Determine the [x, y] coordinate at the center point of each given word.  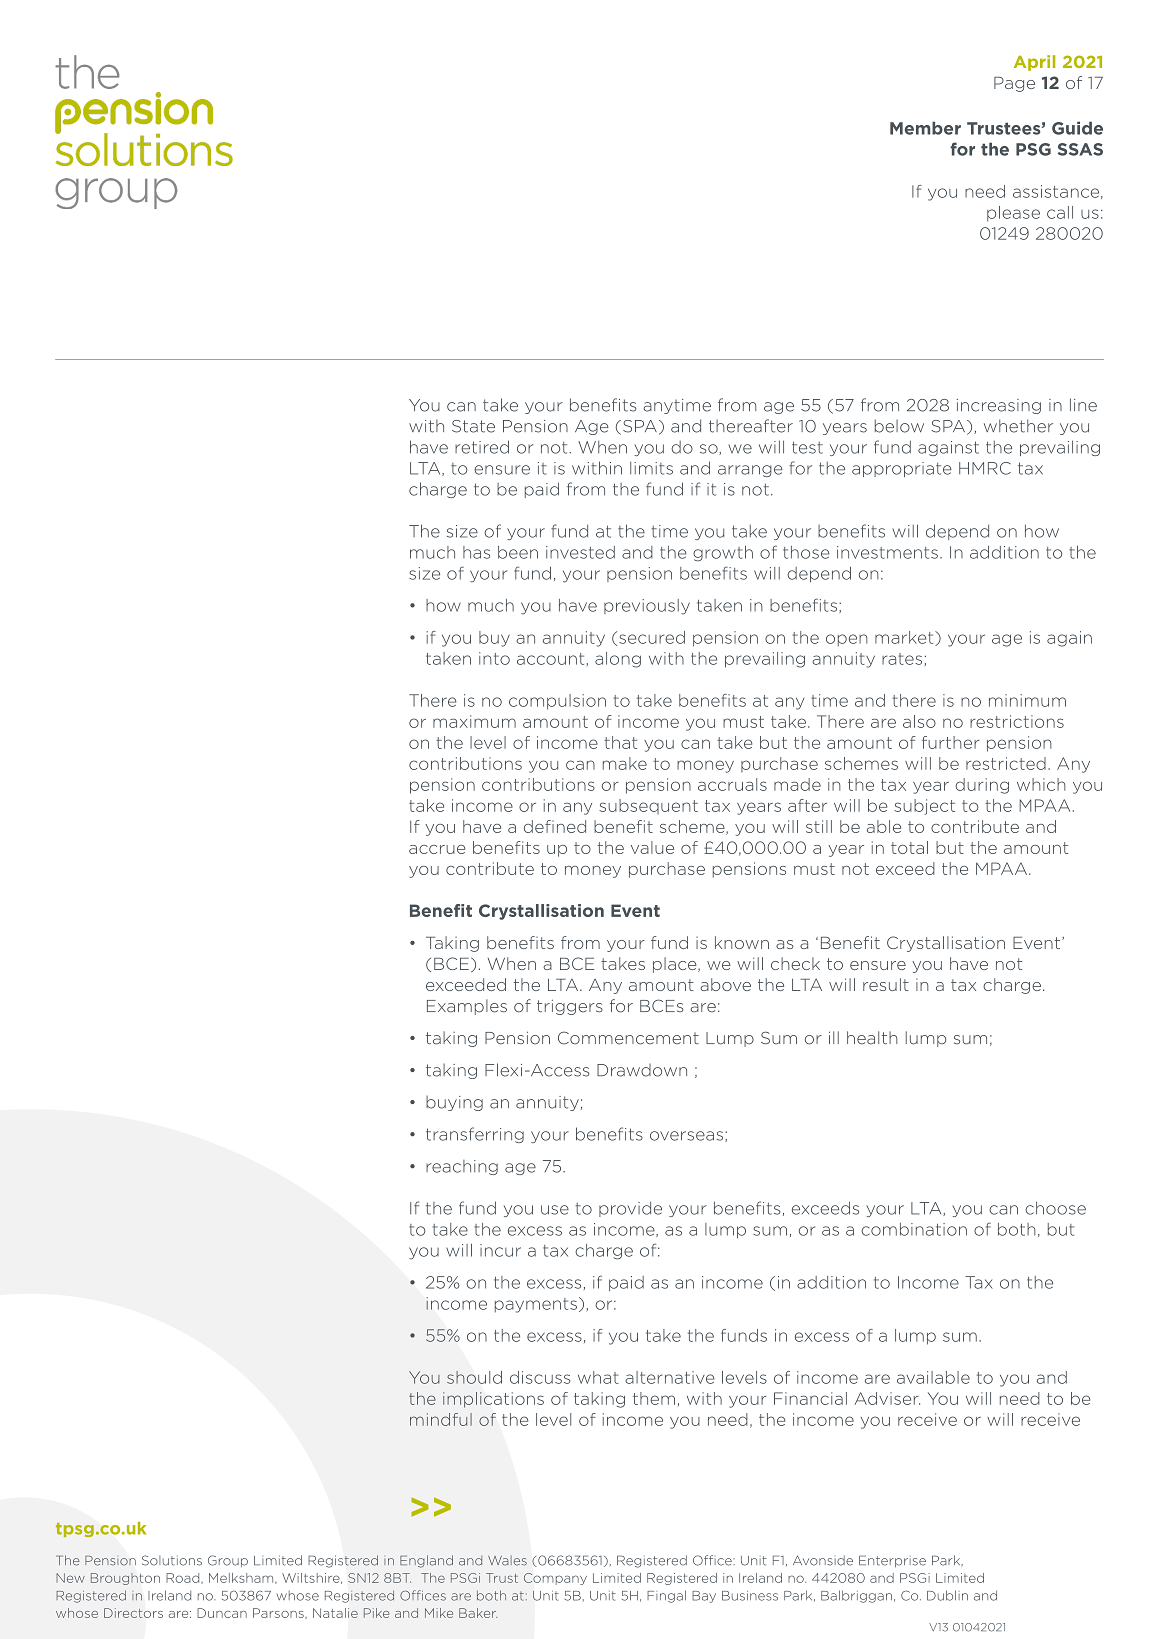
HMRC [985, 468]
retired [482, 447]
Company [555, 1579]
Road [184, 1578]
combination [914, 1229]
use [555, 1210]
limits [651, 468]
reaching [462, 1167]
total [909, 847]
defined [555, 826]
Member [925, 128]
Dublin [947, 1595]
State [473, 426]
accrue [437, 849]
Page [1014, 84]
